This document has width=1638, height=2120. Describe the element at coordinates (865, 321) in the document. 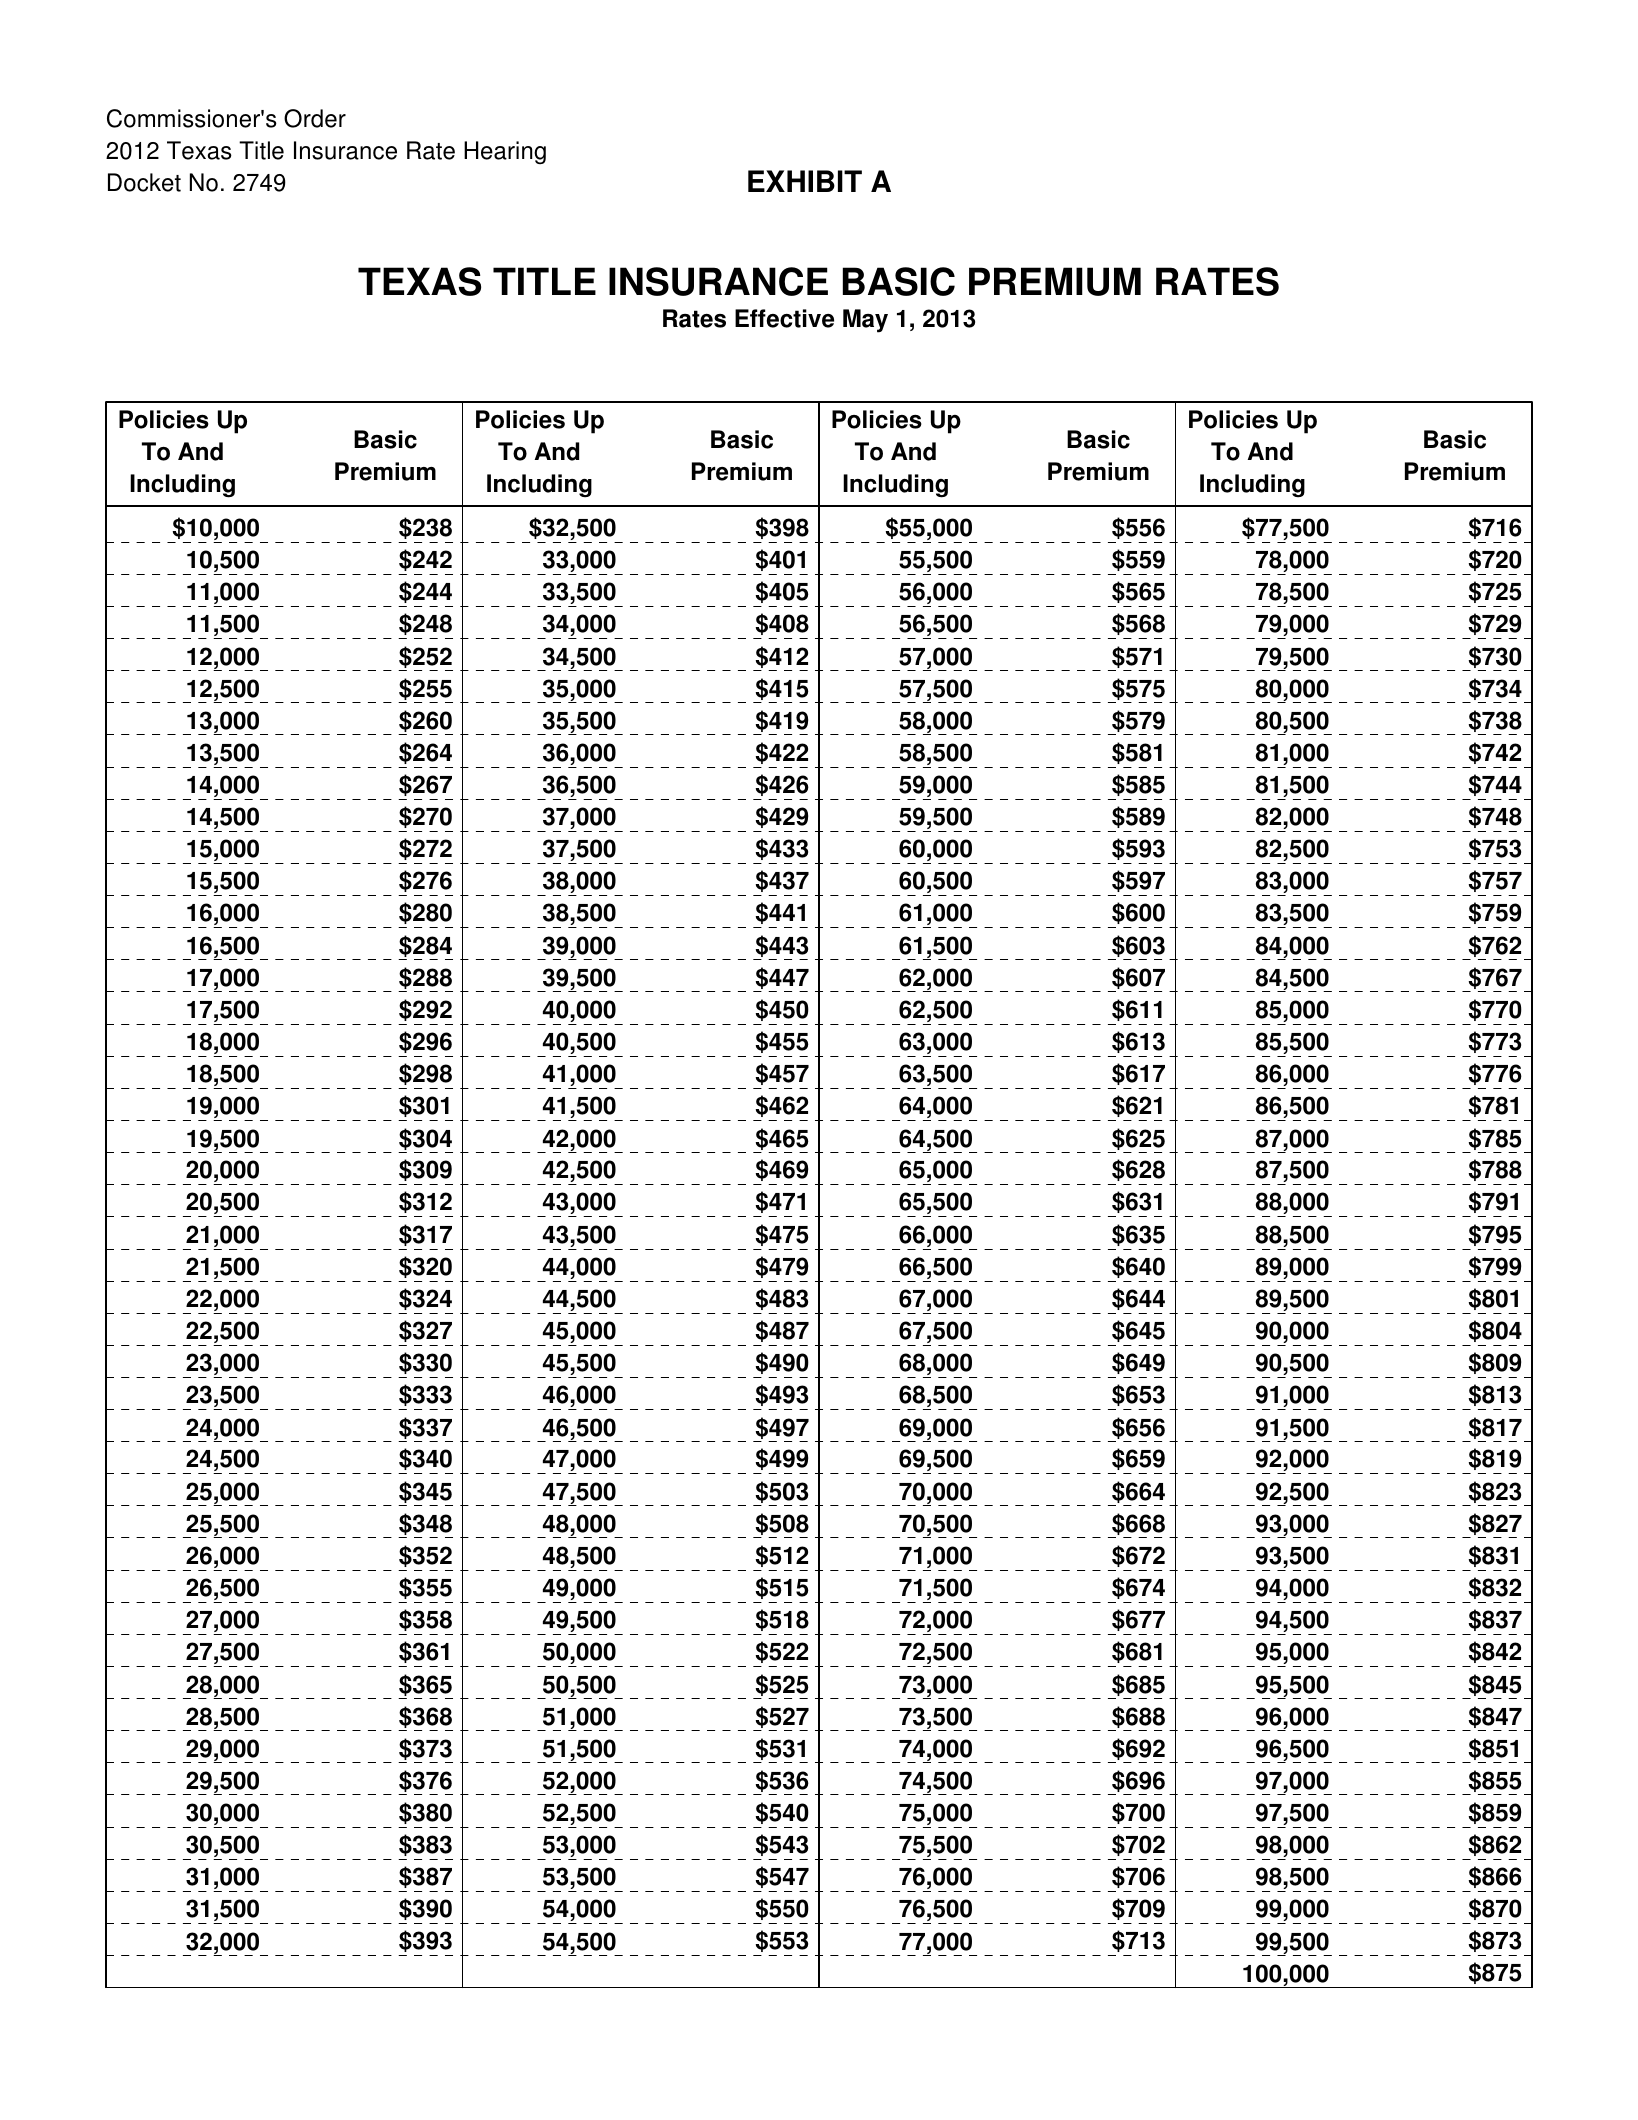

I see `May` at that location.
